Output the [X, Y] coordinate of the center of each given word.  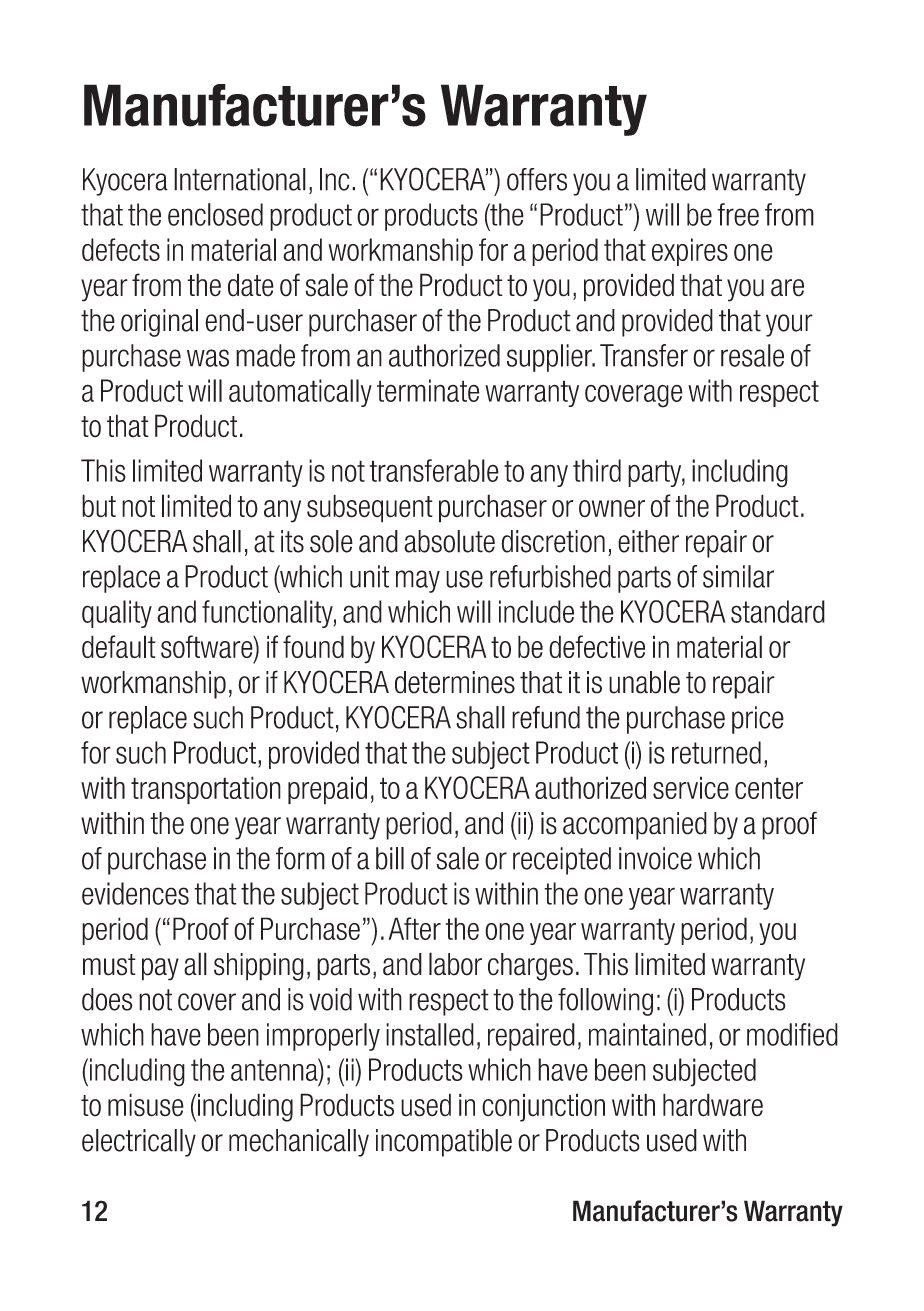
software [208, 648]
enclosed [215, 214]
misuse [146, 1105]
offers [537, 179]
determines [455, 682]
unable [644, 682]
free [738, 214]
